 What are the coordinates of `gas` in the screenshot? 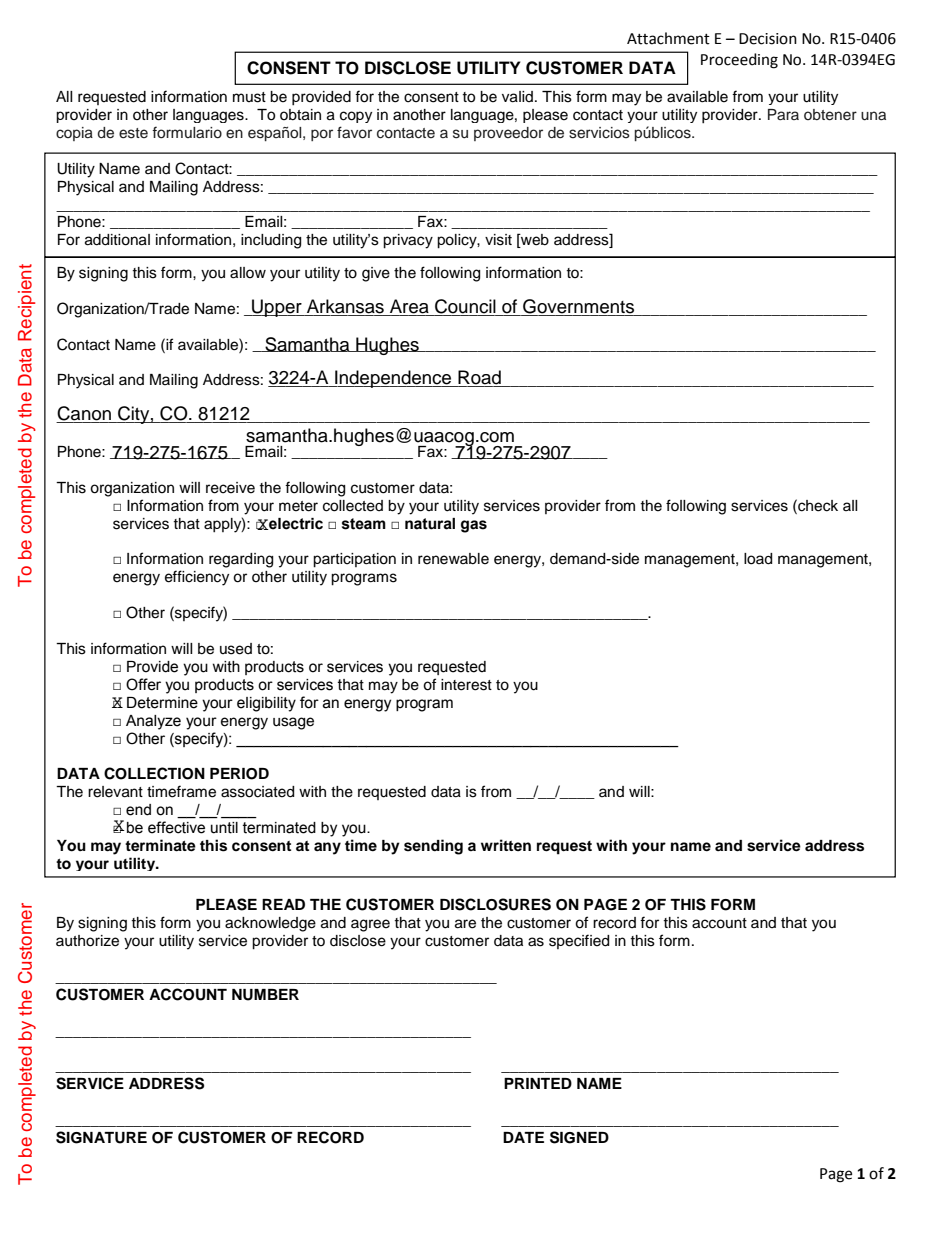 It's located at (474, 526).
